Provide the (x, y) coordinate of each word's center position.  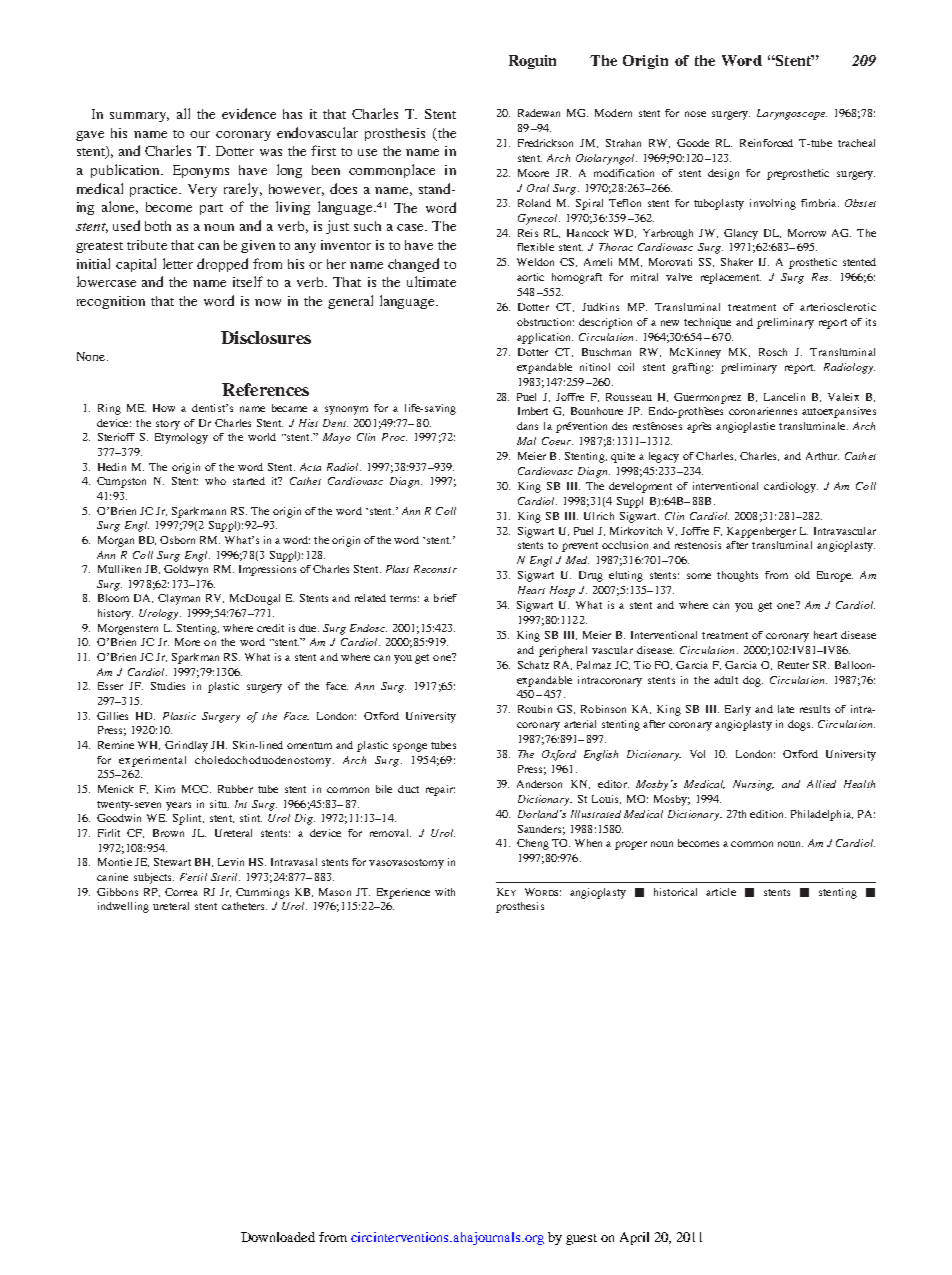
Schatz (533, 665)
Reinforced (766, 143)
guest (581, 1239)
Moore (533, 173)
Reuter (793, 665)
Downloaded (278, 1237)
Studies (168, 686)
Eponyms (201, 171)
